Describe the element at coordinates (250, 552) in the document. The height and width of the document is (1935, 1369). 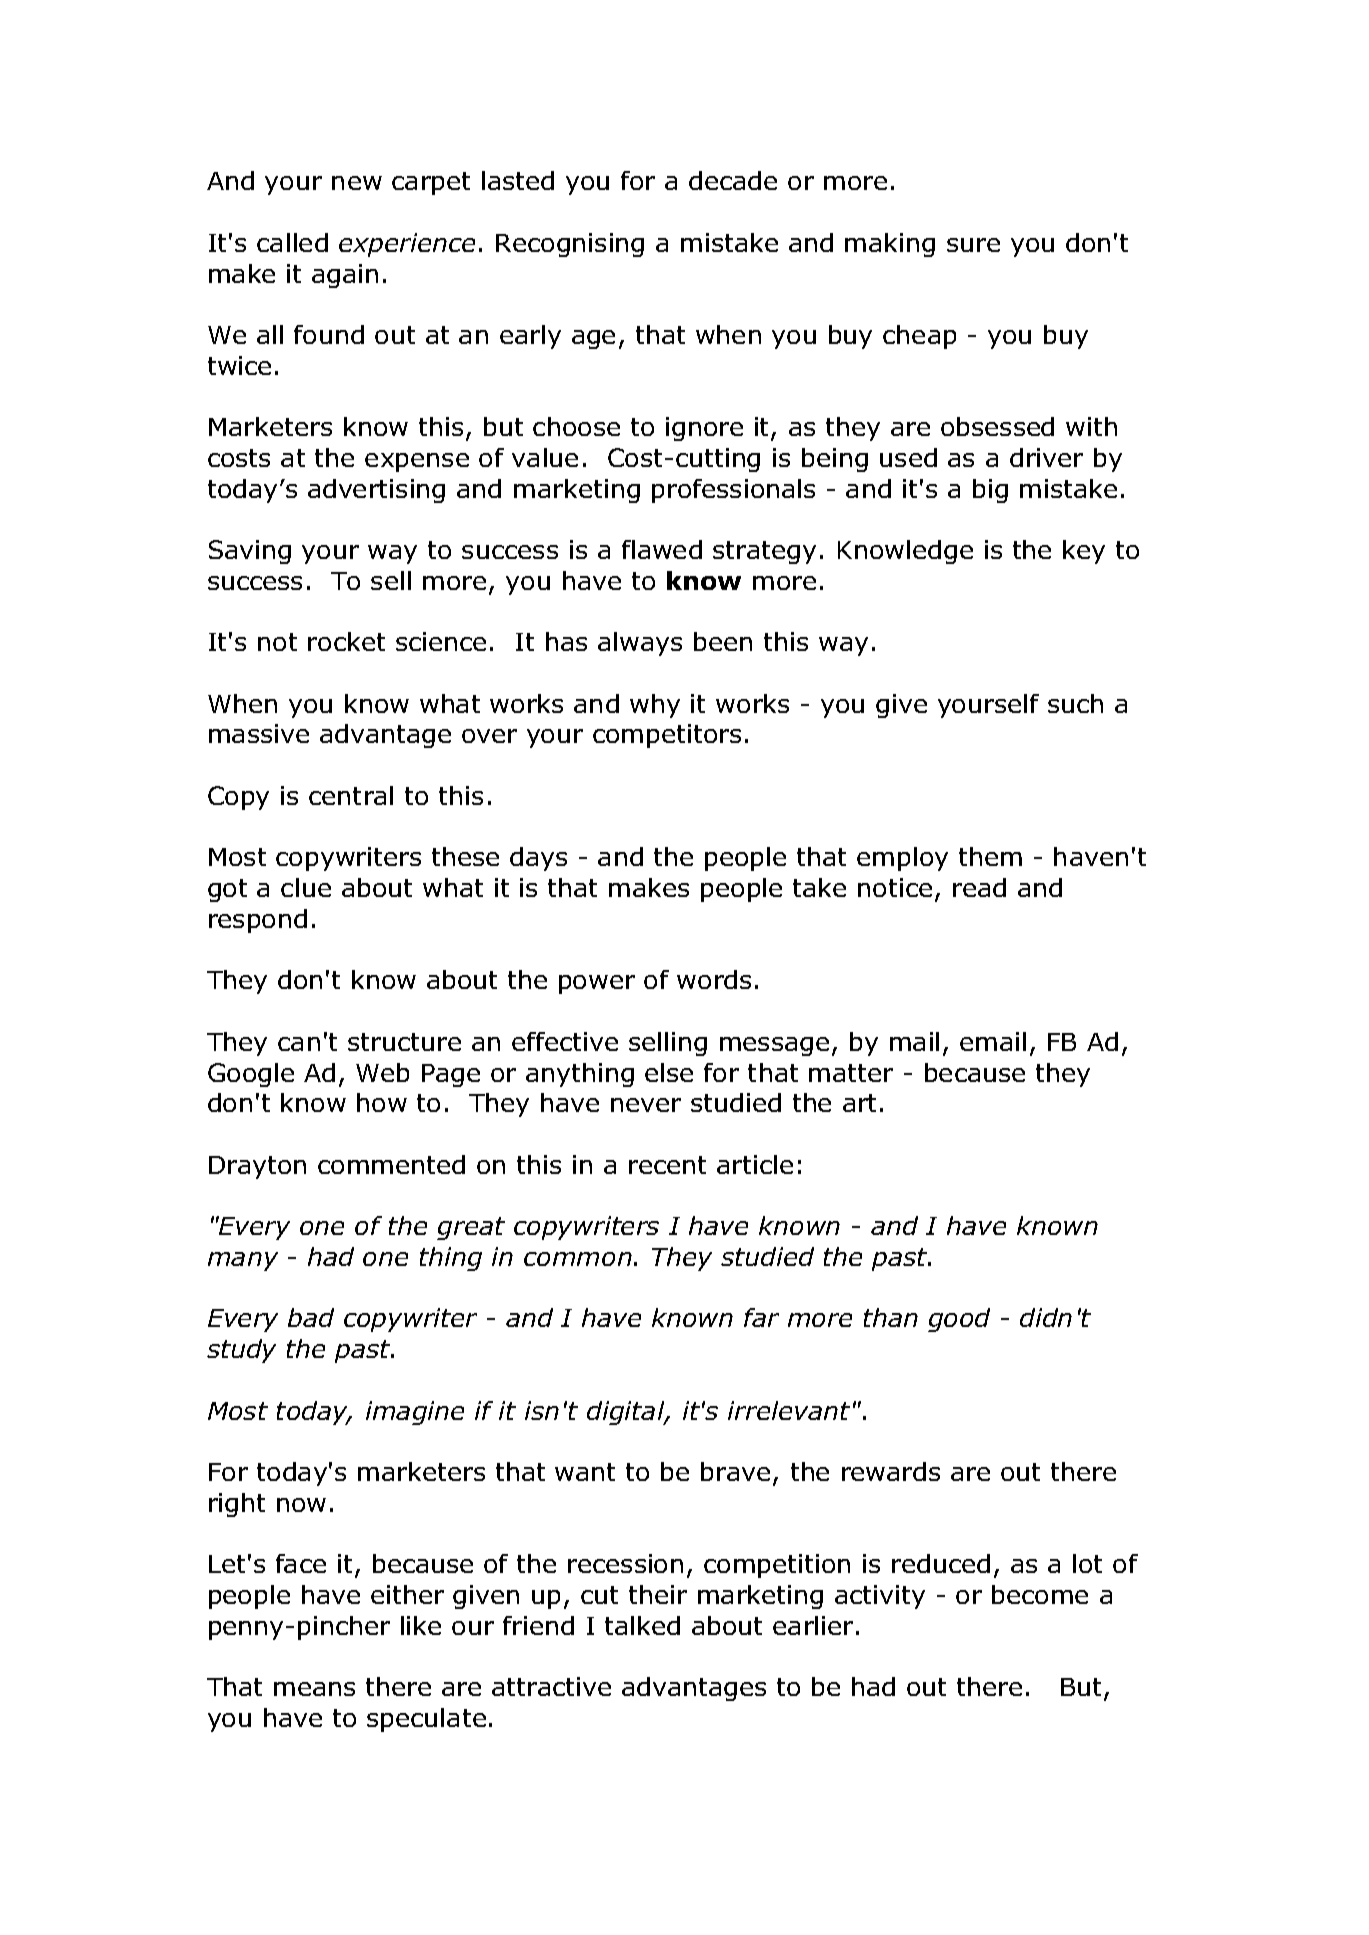
I see `Saving` at that location.
